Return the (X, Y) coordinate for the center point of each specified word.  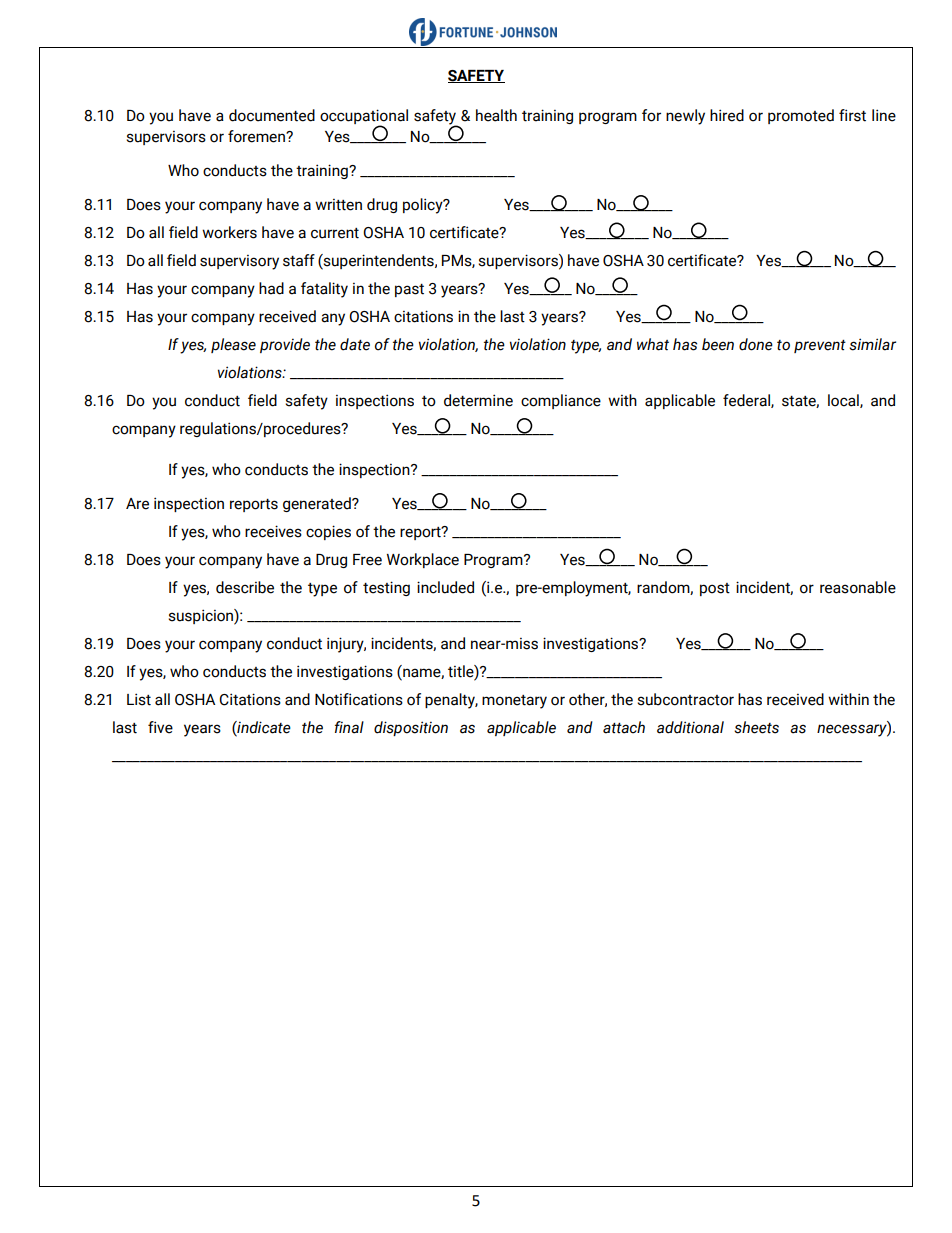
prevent (820, 346)
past (409, 290)
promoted (801, 116)
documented (272, 115)
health (496, 115)
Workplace (423, 560)
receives (273, 531)
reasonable (858, 587)
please (233, 345)
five (160, 727)
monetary (514, 702)
